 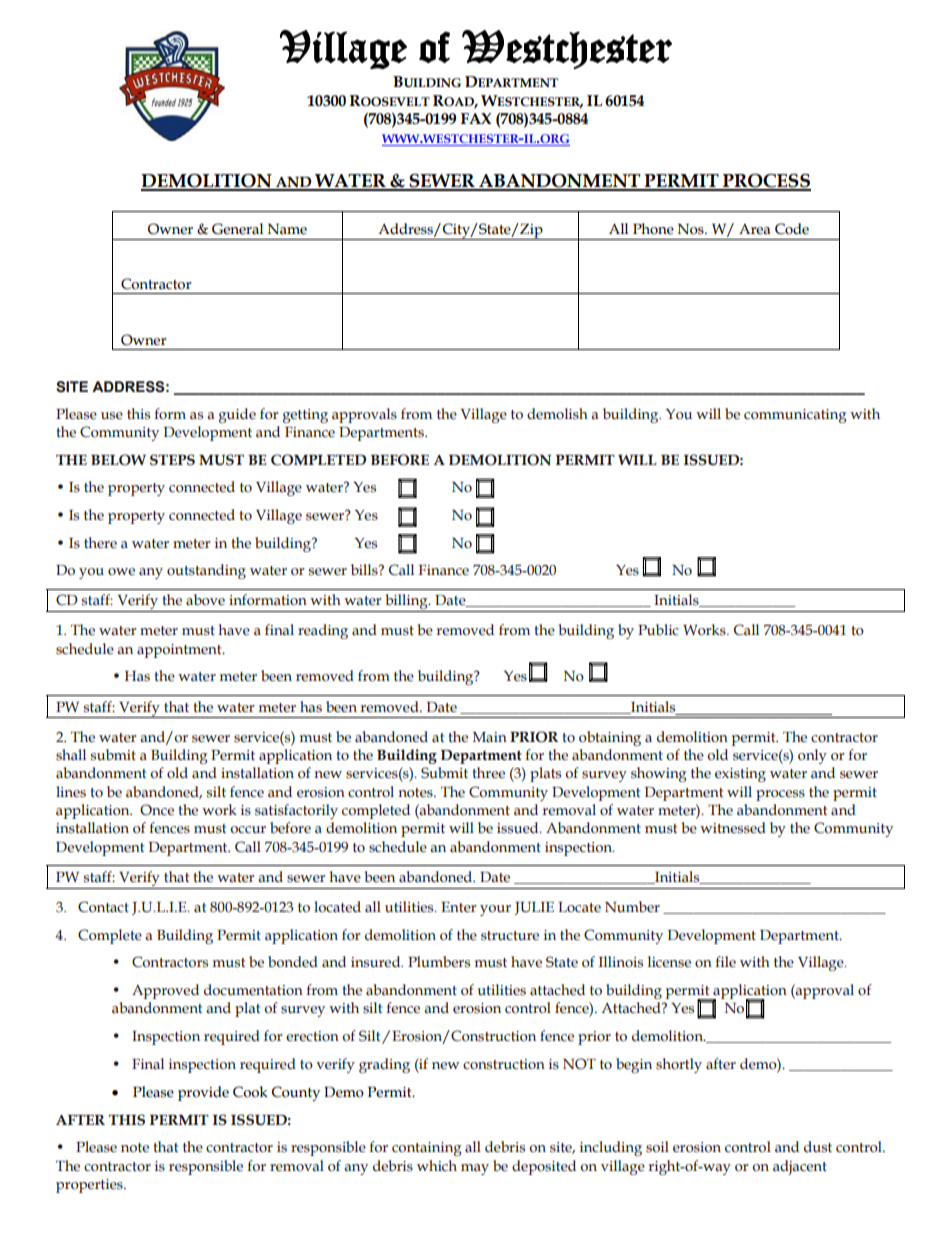 What do you see at coordinates (180, 651) in the page?
I see `appointment` at bounding box center [180, 651].
